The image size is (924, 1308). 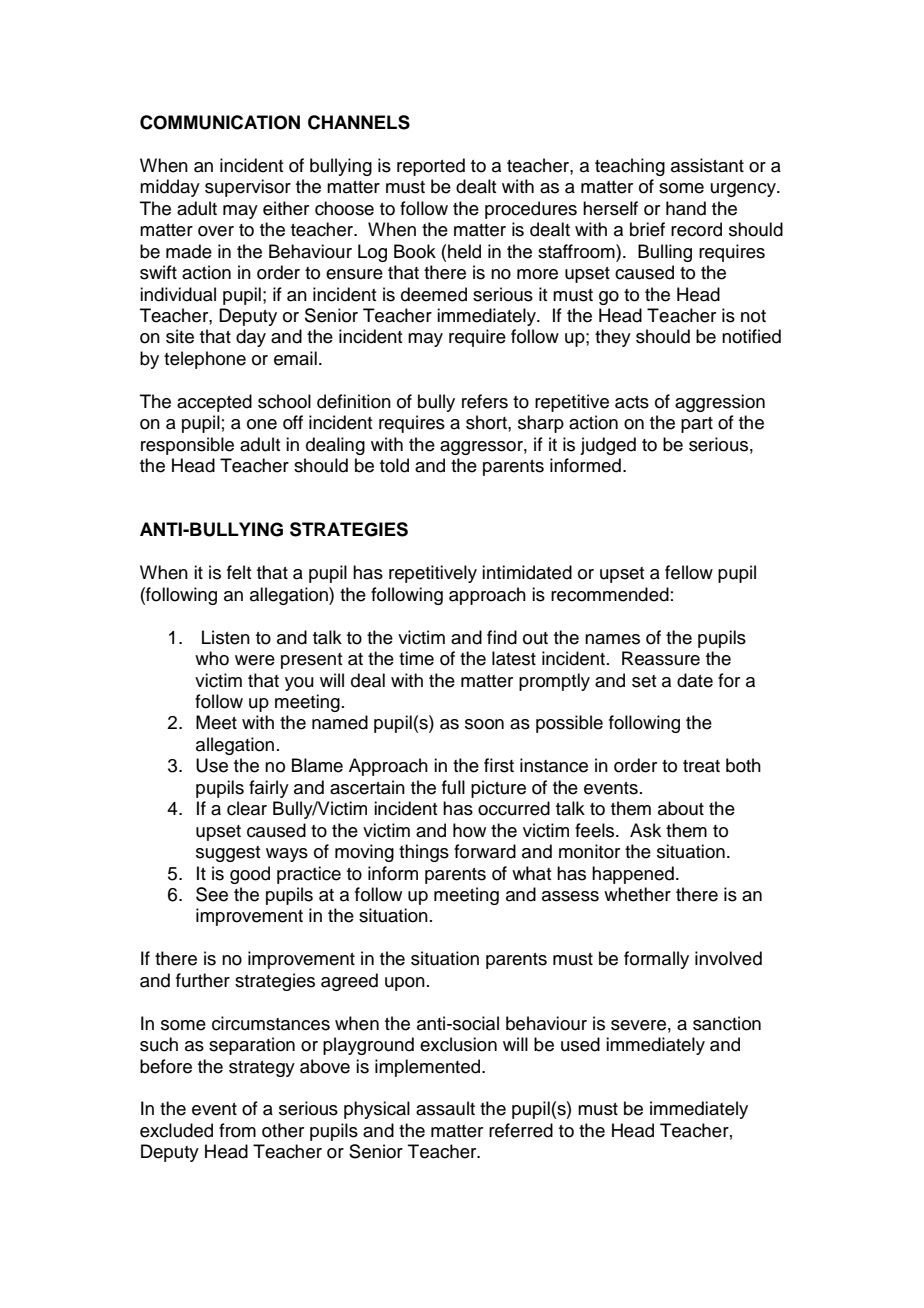 What do you see at coordinates (226, 637) in the document?
I see `Listen` at bounding box center [226, 637].
